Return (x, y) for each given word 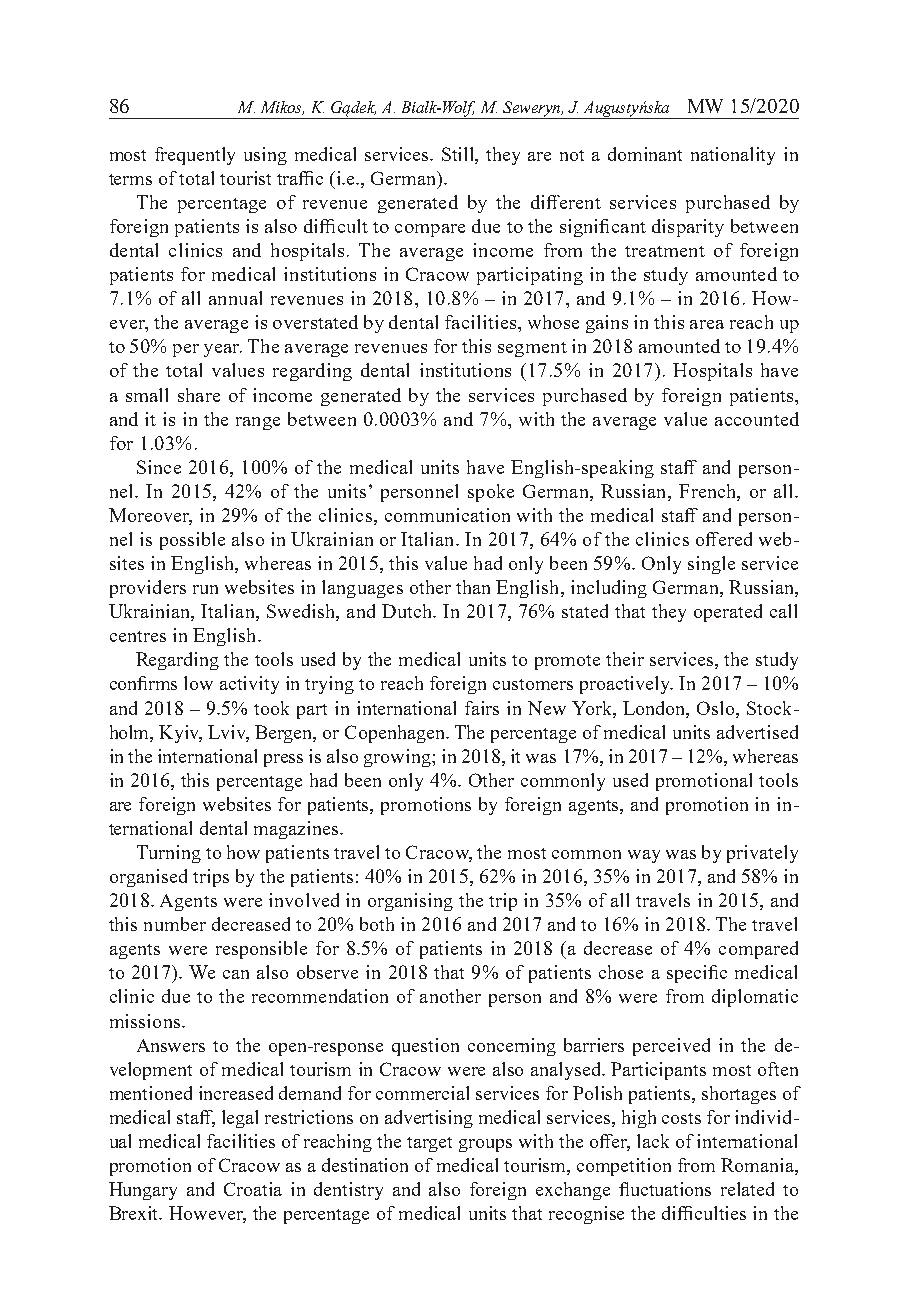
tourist (245, 178)
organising (410, 902)
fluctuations (665, 1189)
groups (485, 1145)
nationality (733, 156)
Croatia (253, 1189)
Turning (169, 854)
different (566, 202)
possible (192, 541)
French (708, 492)
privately (762, 854)
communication (447, 515)
